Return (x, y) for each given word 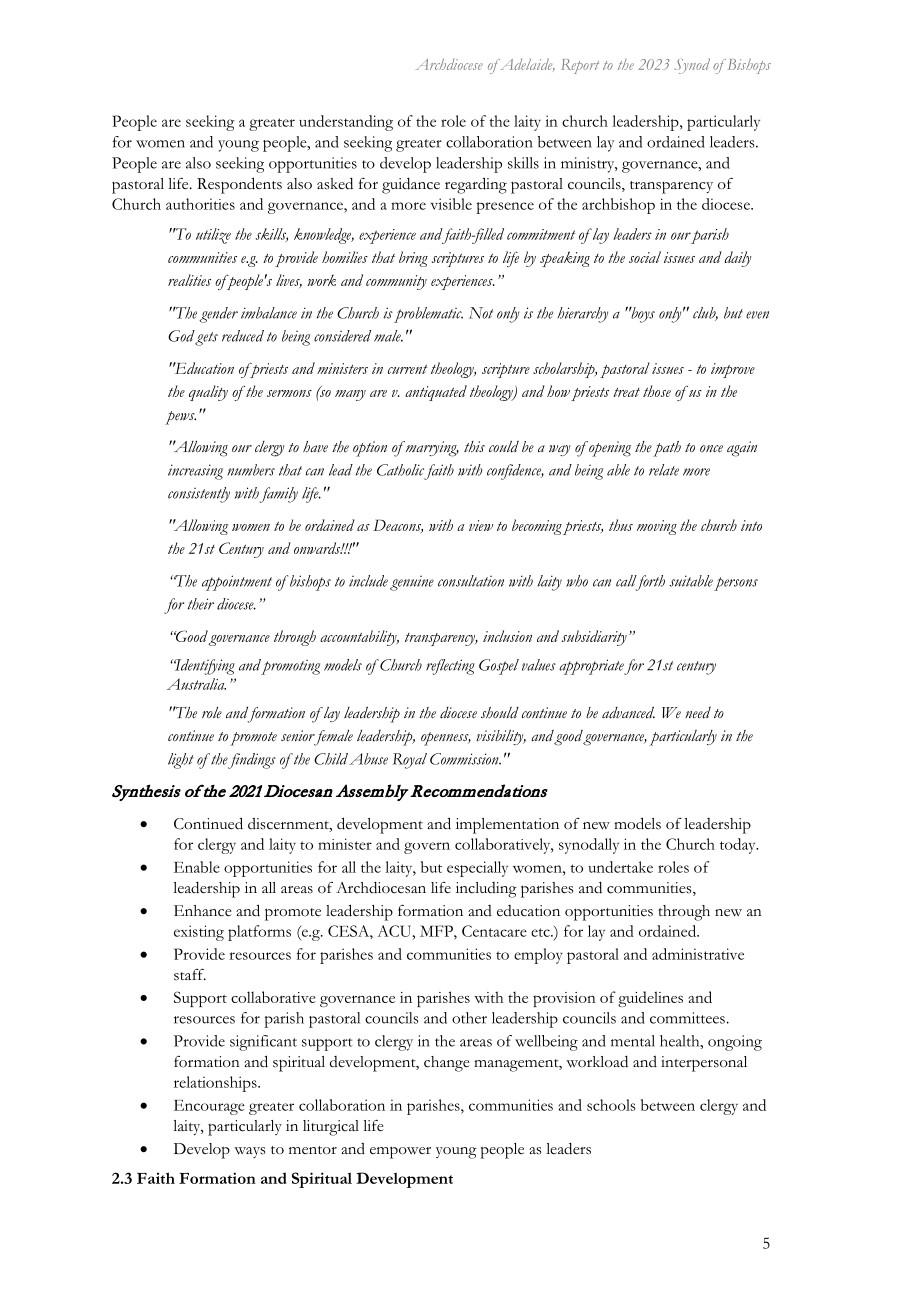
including (486, 890)
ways (250, 1152)
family (279, 495)
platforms (259, 933)
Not (481, 313)
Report (580, 66)
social (645, 257)
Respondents (239, 185)
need (698, 713)
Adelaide (527, 64)
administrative (698, 954)
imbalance (269, 313)
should (500, 713)
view (481, 525)
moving (657, 527)
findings (251, 761)
